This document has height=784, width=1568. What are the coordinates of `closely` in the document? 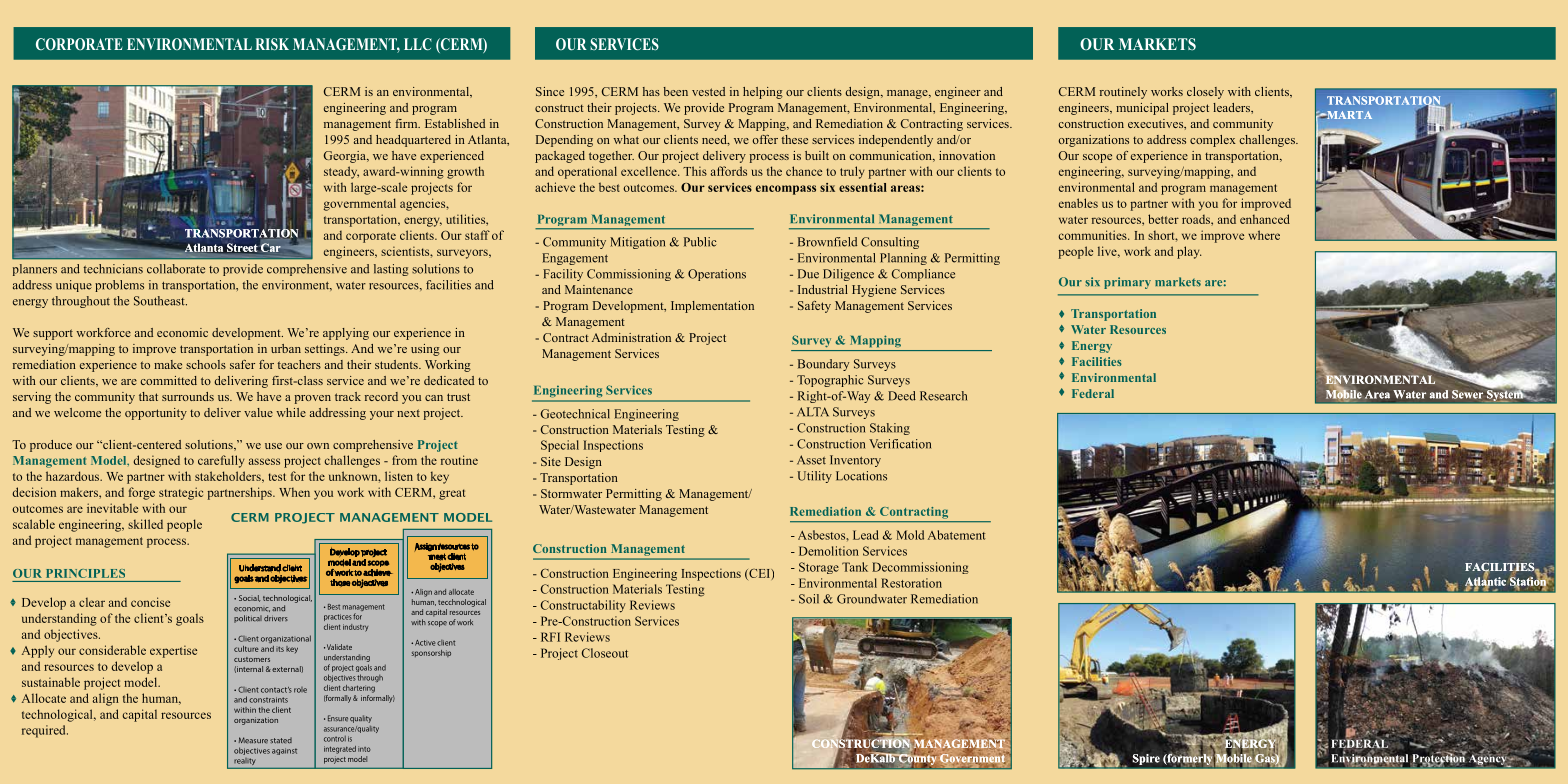 It's located at (1205, 93).
